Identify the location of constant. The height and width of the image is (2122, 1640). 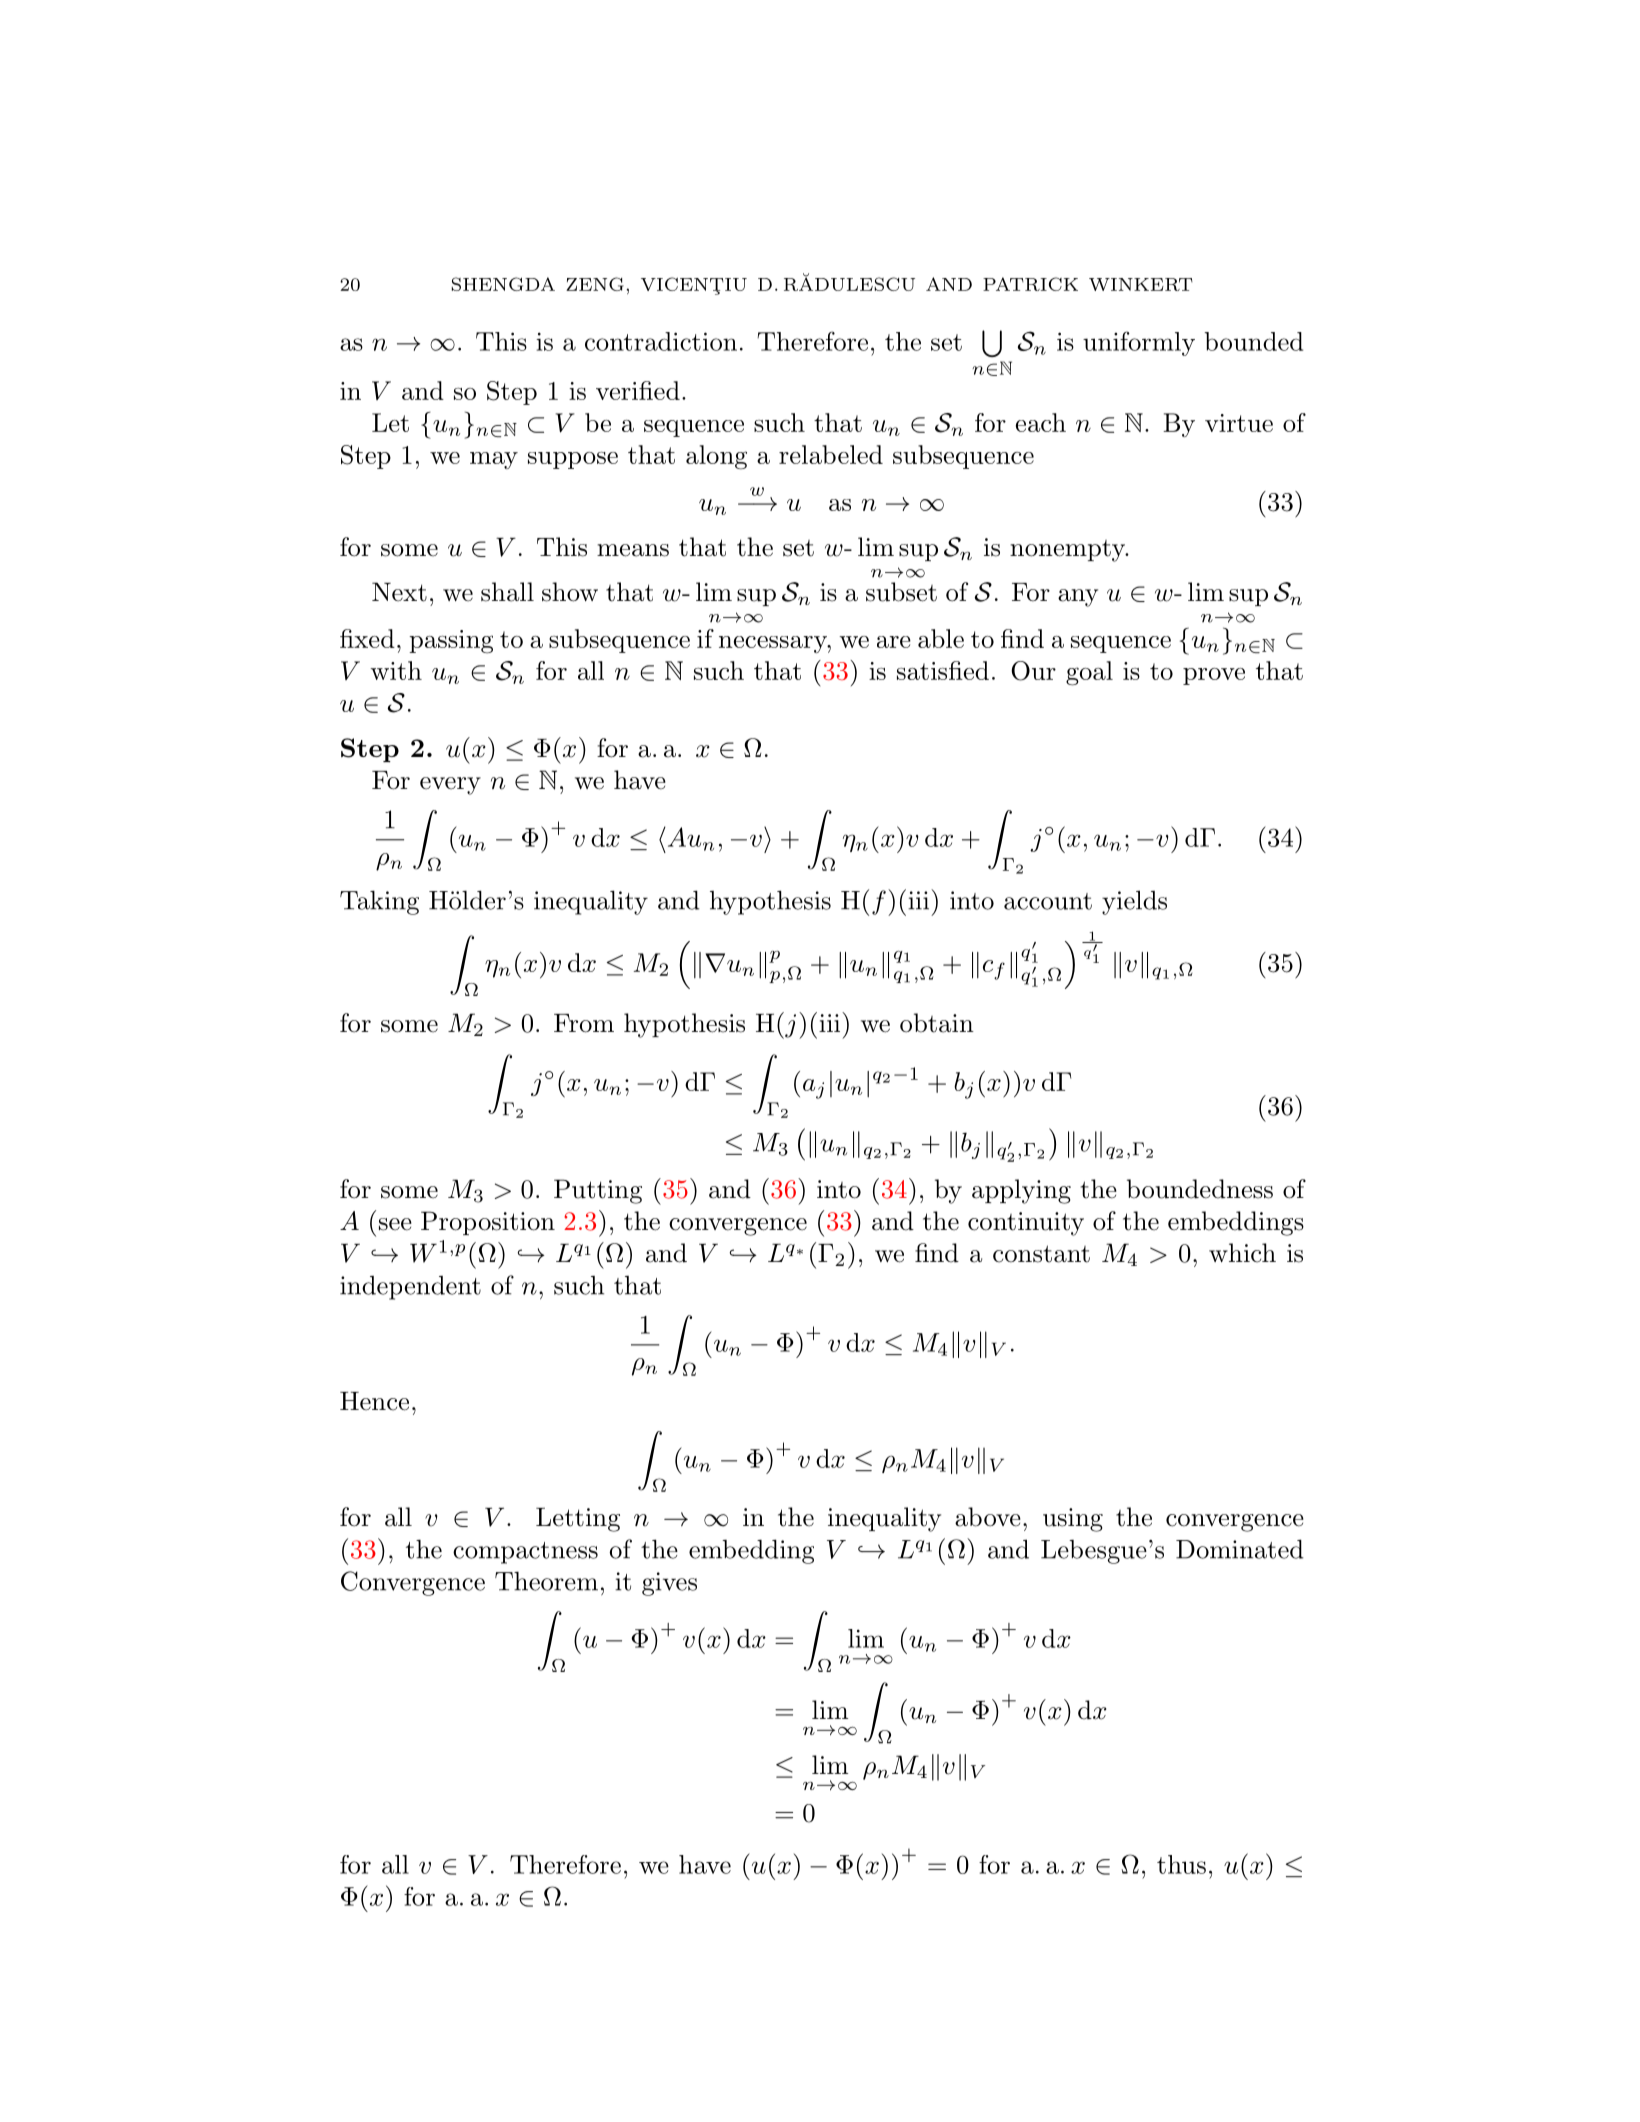
(1041, 1254).
